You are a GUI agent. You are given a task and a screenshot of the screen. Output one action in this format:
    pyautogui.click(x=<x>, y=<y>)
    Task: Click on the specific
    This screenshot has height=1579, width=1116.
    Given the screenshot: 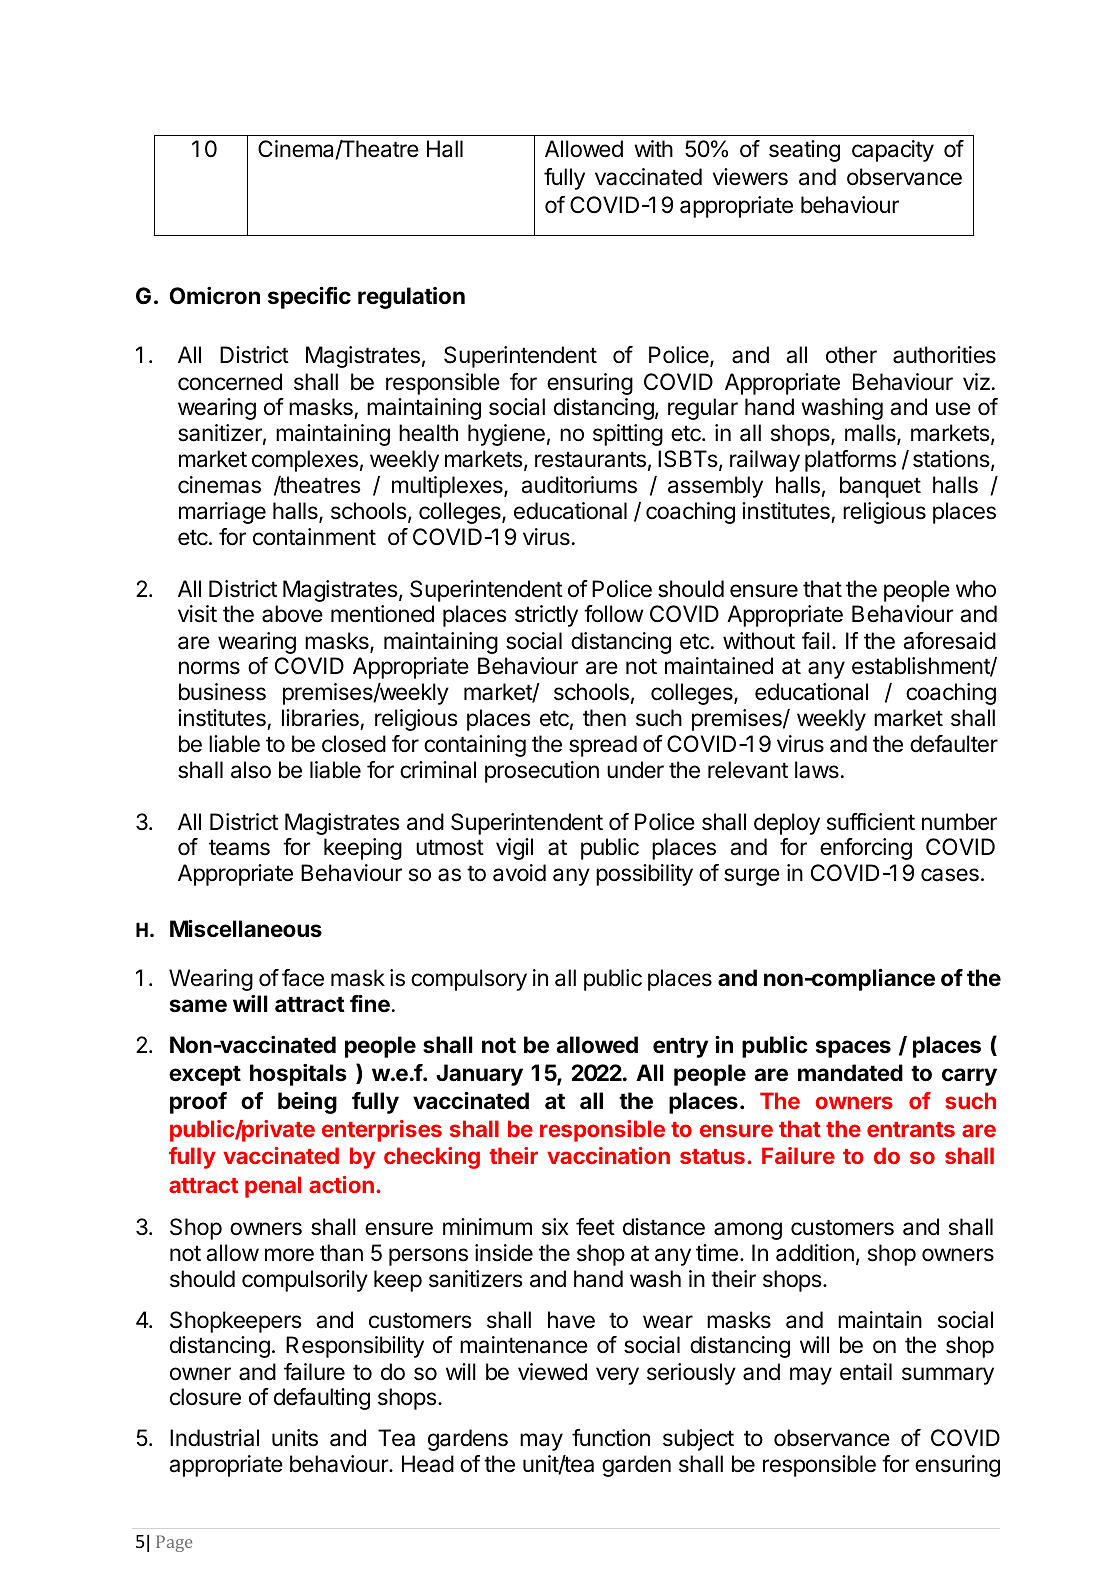 What is the action you would take?
    pyautogui.click(x=309, y=298)
